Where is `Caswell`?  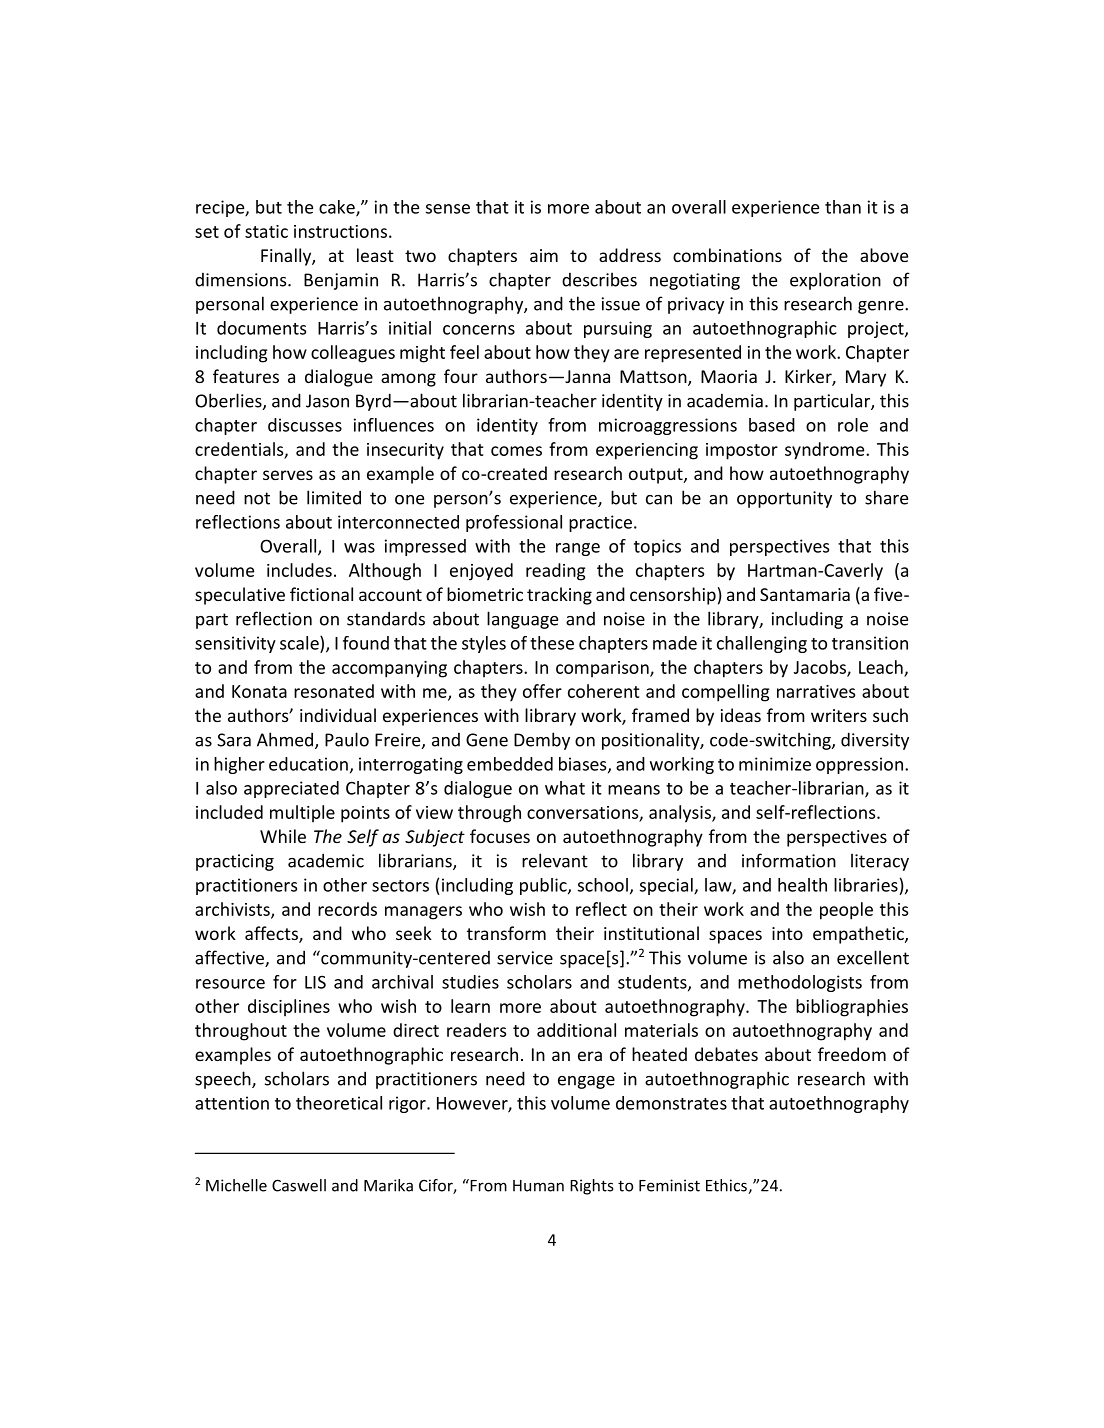 Caswell is located at coordinates (299, 1185).
